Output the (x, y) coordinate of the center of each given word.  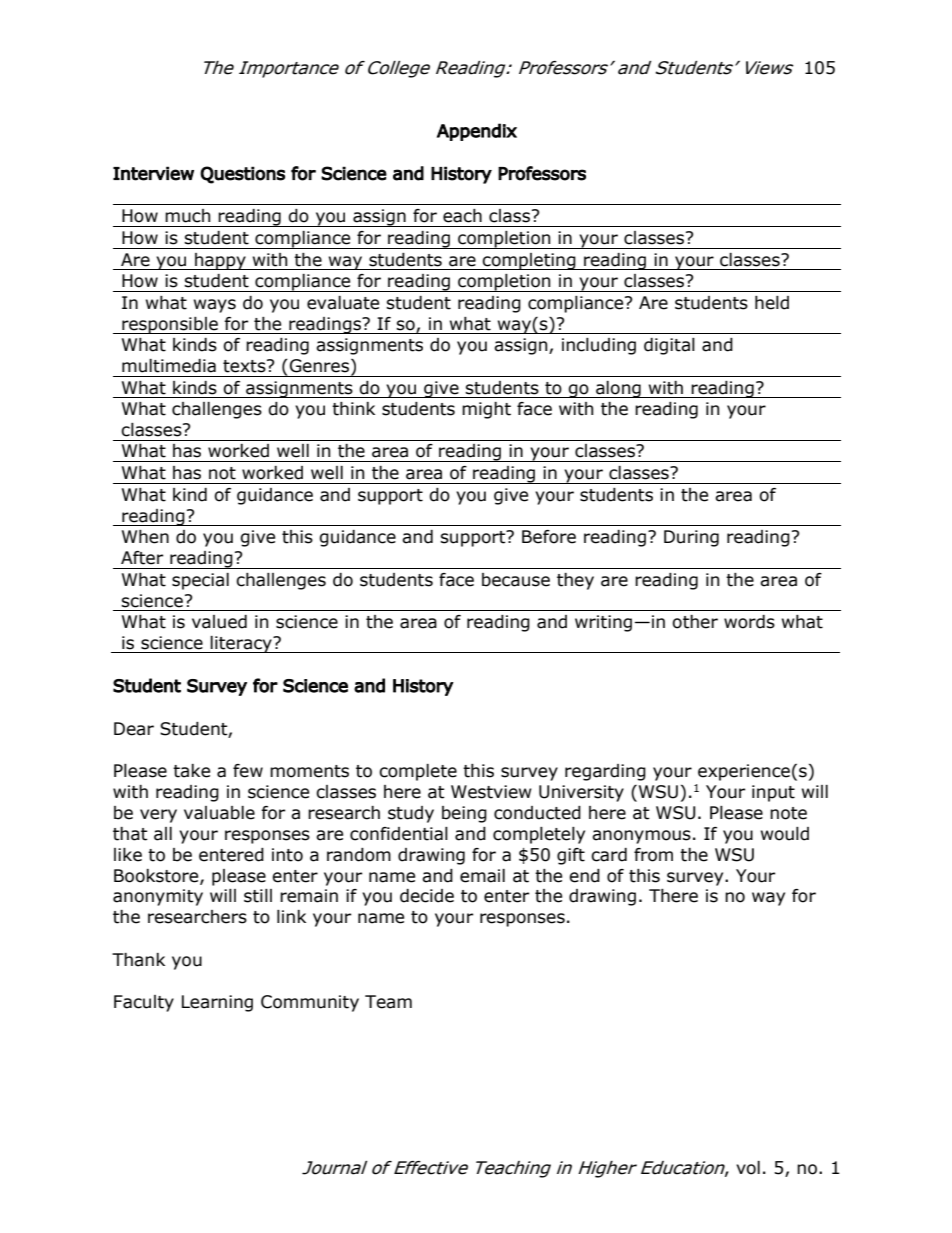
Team (388, 1002)
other (695, 622)
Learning (217, 1003)
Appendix (477, 132)
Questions (242, 175)
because (516, 580)
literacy (241, 644)
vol (748, 1168)
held (772, 303)
